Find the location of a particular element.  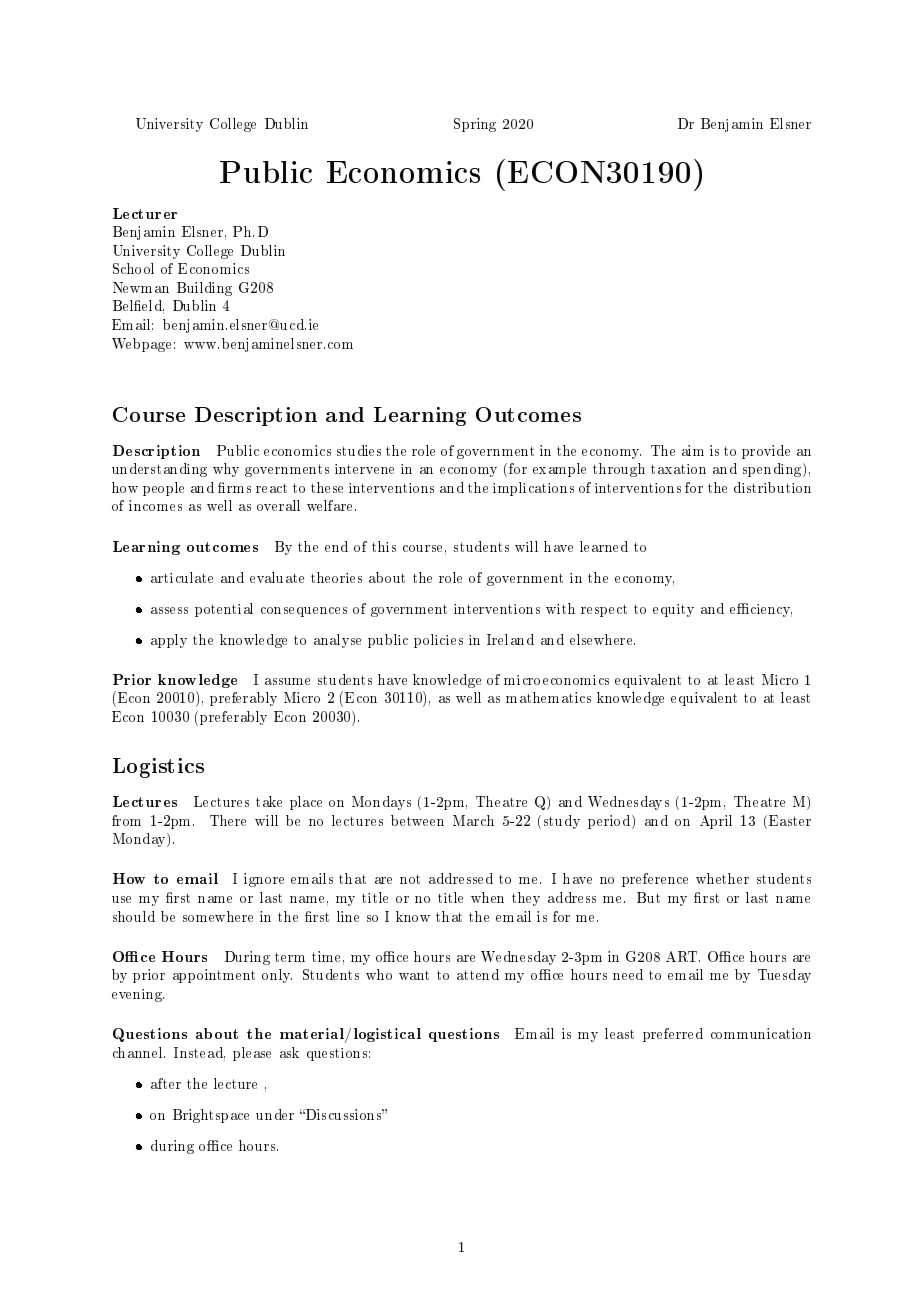

this is located at coordinates (384, 546).
